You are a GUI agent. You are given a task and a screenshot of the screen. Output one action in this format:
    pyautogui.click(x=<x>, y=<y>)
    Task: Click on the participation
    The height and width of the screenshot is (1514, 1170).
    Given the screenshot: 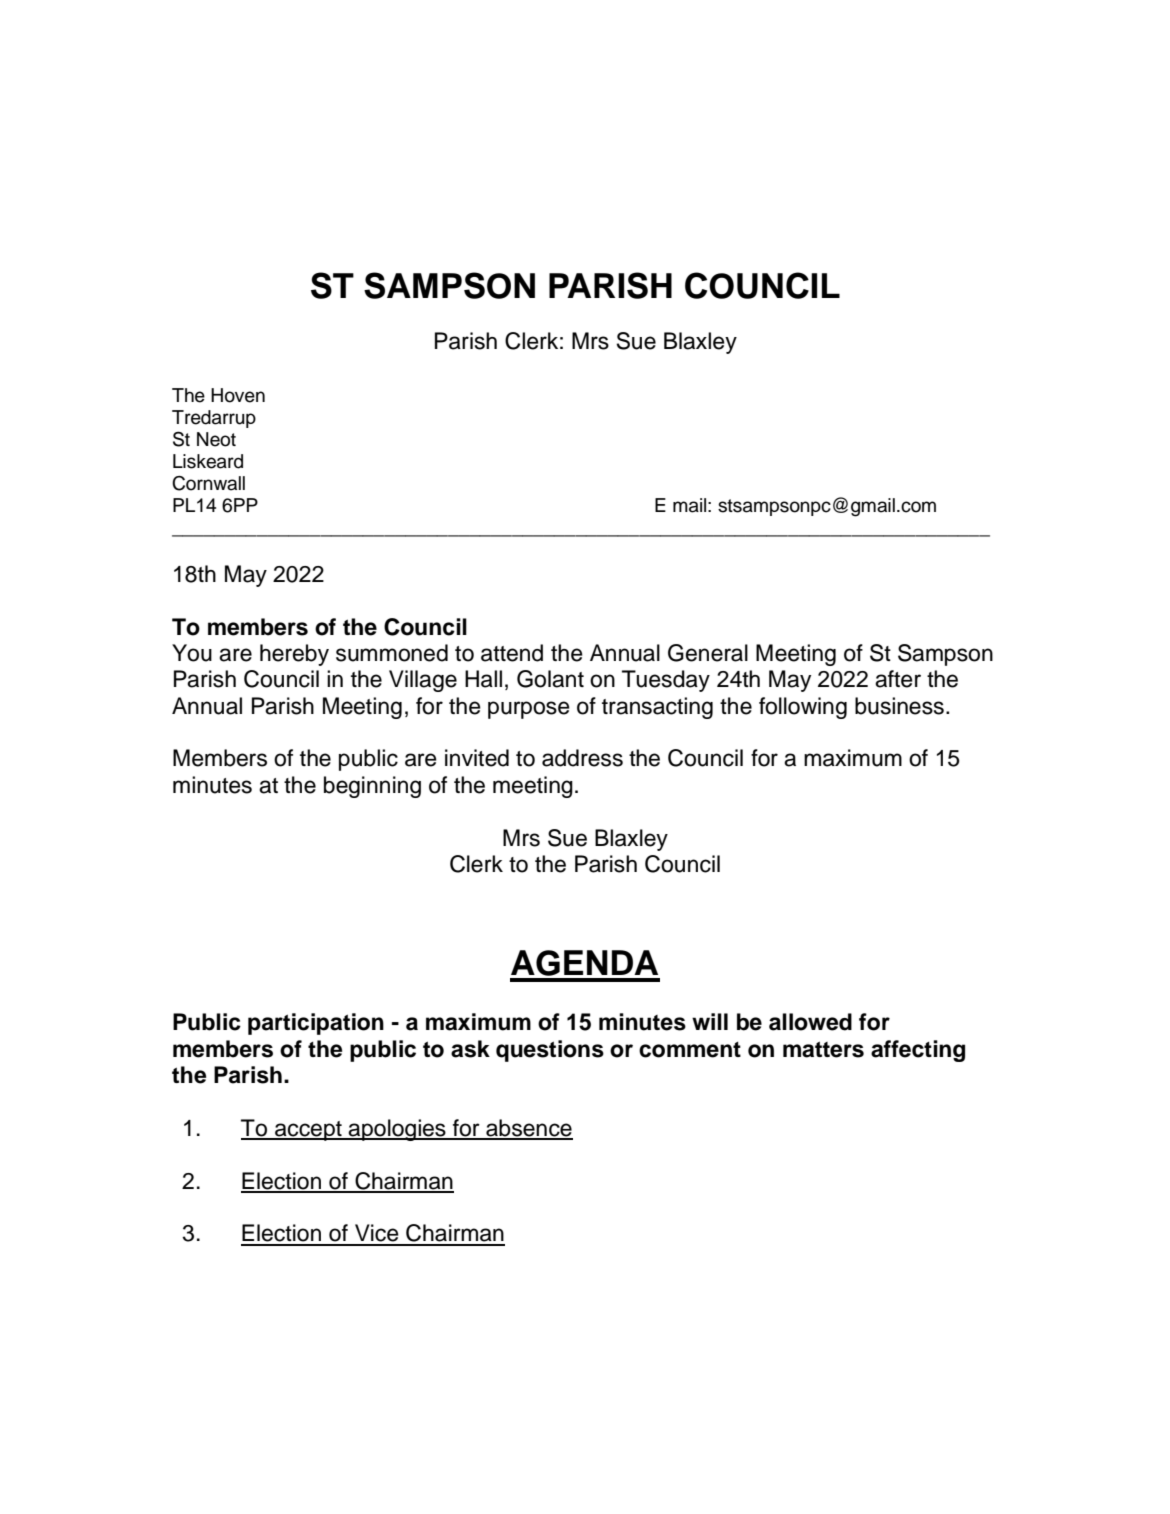 What is the action you would take?
    pyautogui.click(x=316, y=1024)
